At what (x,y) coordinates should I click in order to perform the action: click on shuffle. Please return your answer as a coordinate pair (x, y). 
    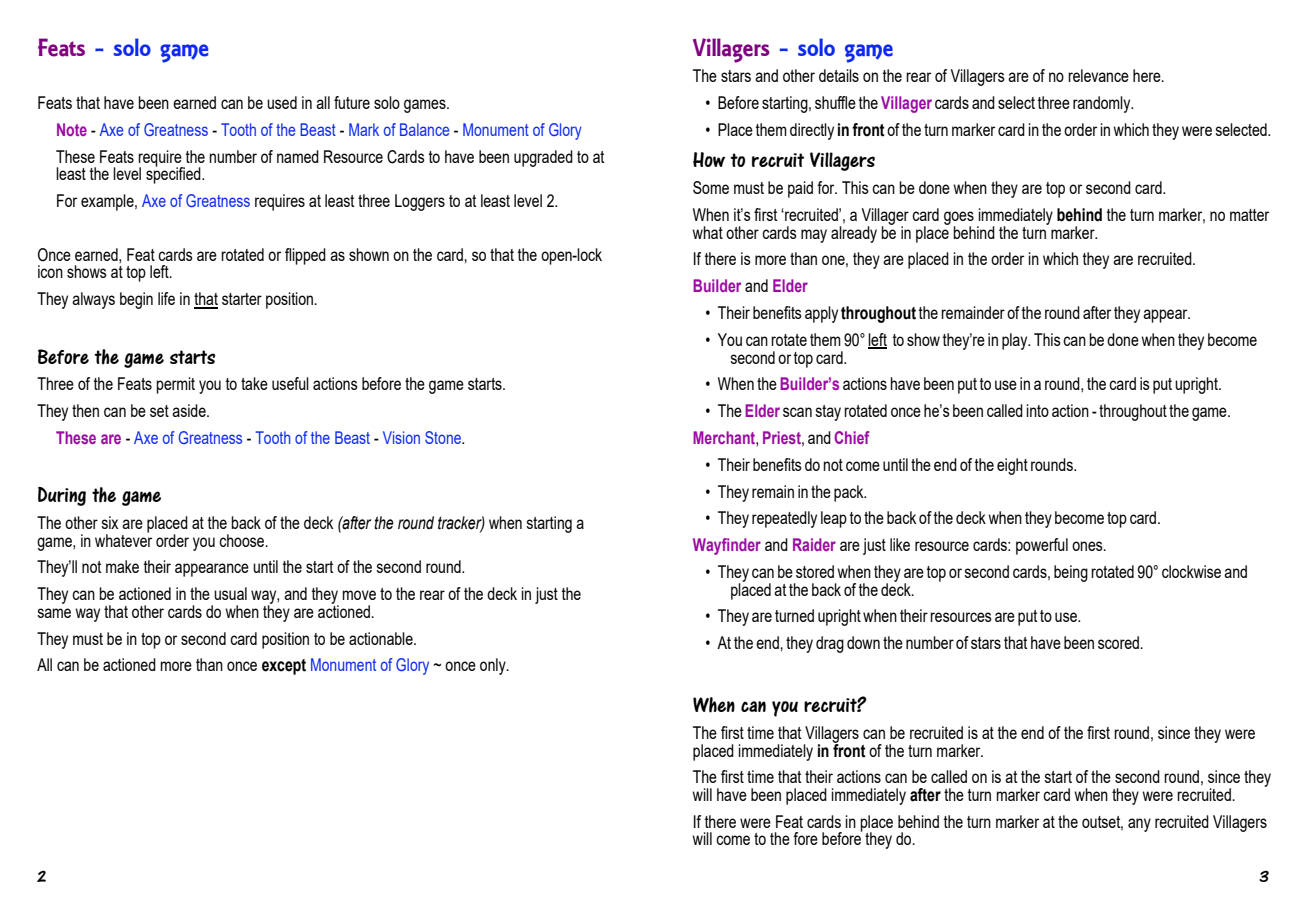
    Looking at the image, I should click on (835, 102).
